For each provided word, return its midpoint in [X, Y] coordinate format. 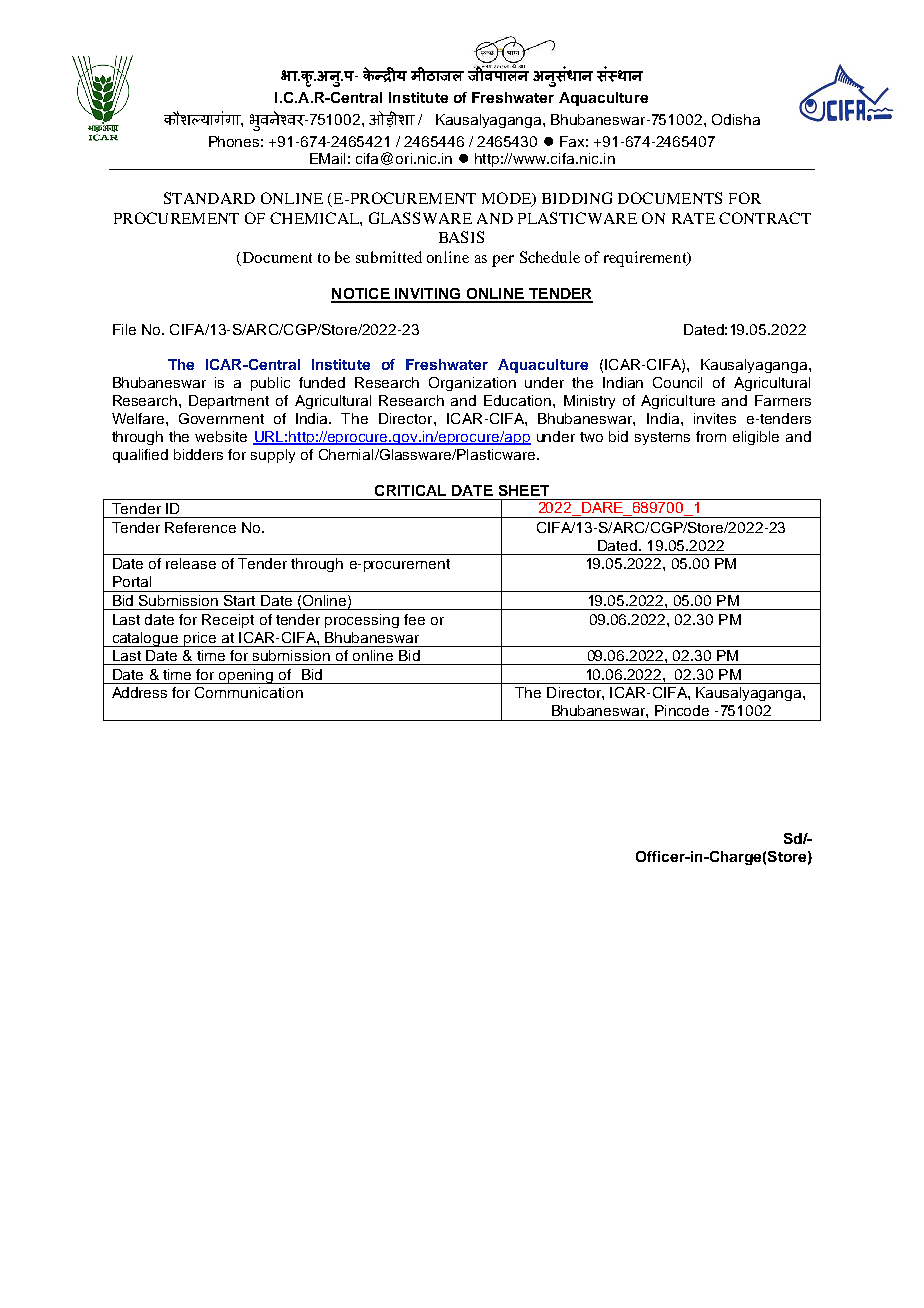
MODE [508, 199]
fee [414, 619]
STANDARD [209, 198]
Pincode [682, 710]
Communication [249, 692]
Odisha [736, 119]
